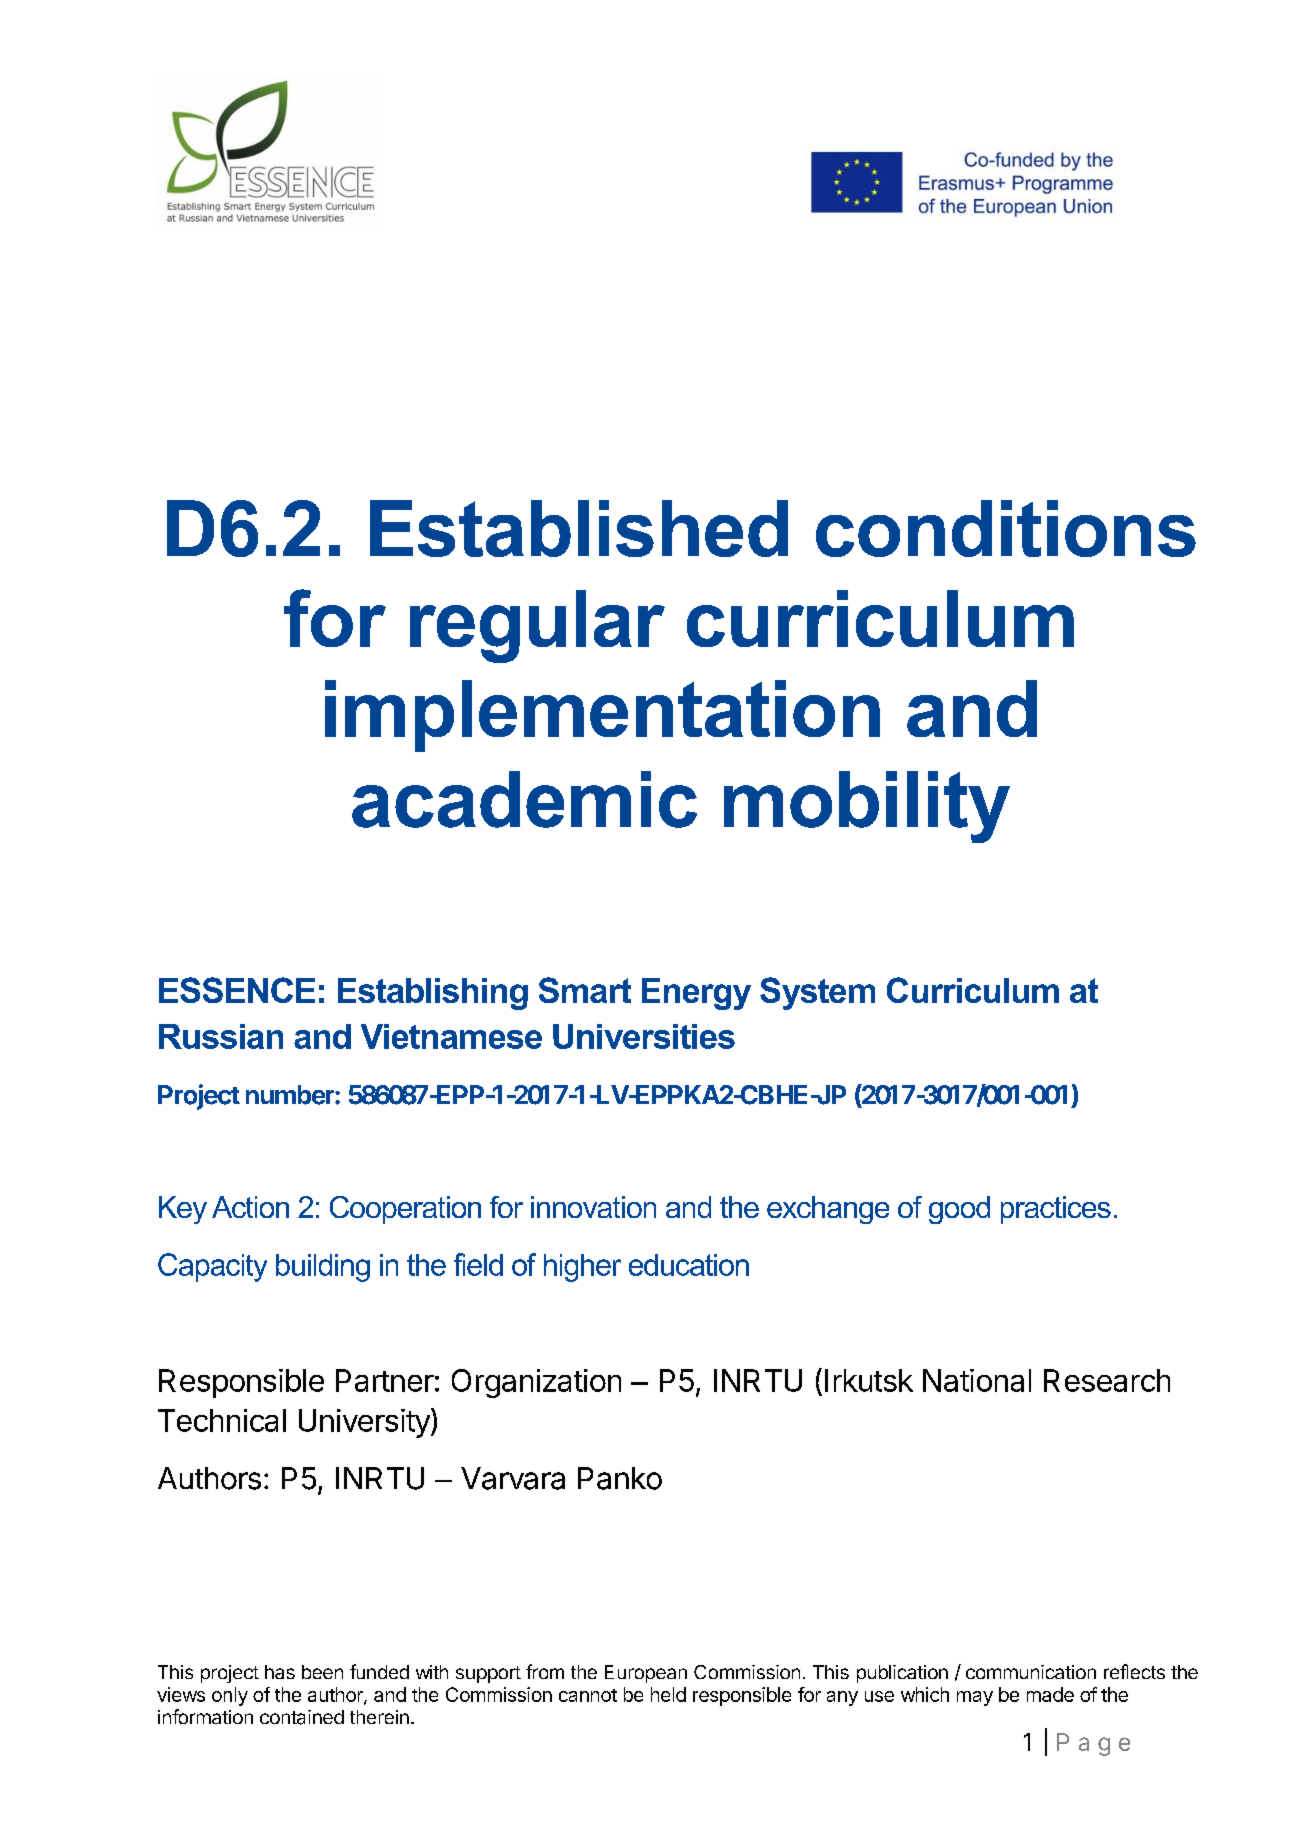 This screenshot has width=1296, height=1833. Describe the element at coordinates (579, 528) in the screenshot. I see `Established` at that location.
